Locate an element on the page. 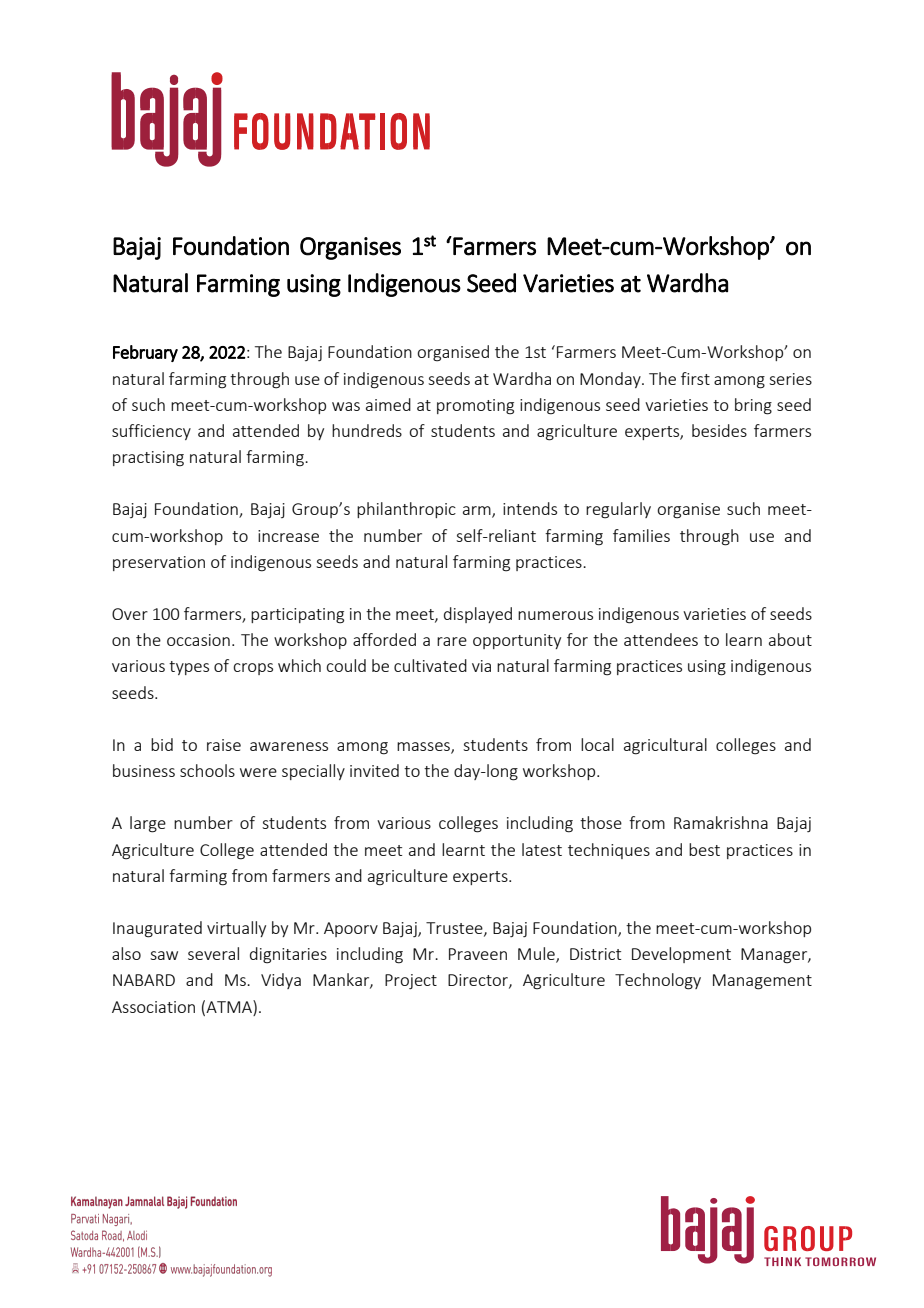 Image resolution: width=924 pixels, height=1308 pixels. via is located at coordinates (481, 666).
